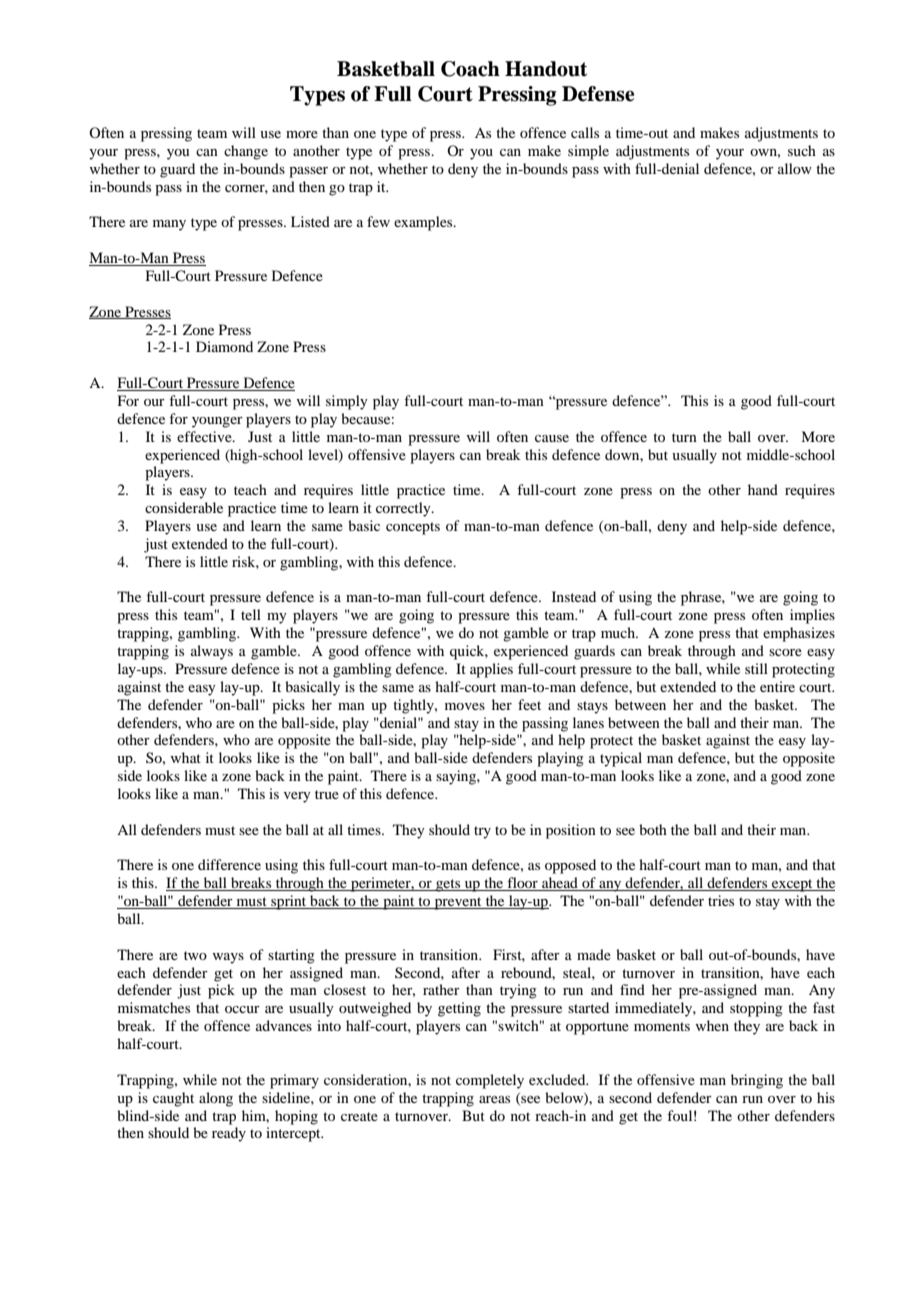  What do you see at coordinates (216, 1099) in the document?
I see `along` at bounding box center [216, 1099].
